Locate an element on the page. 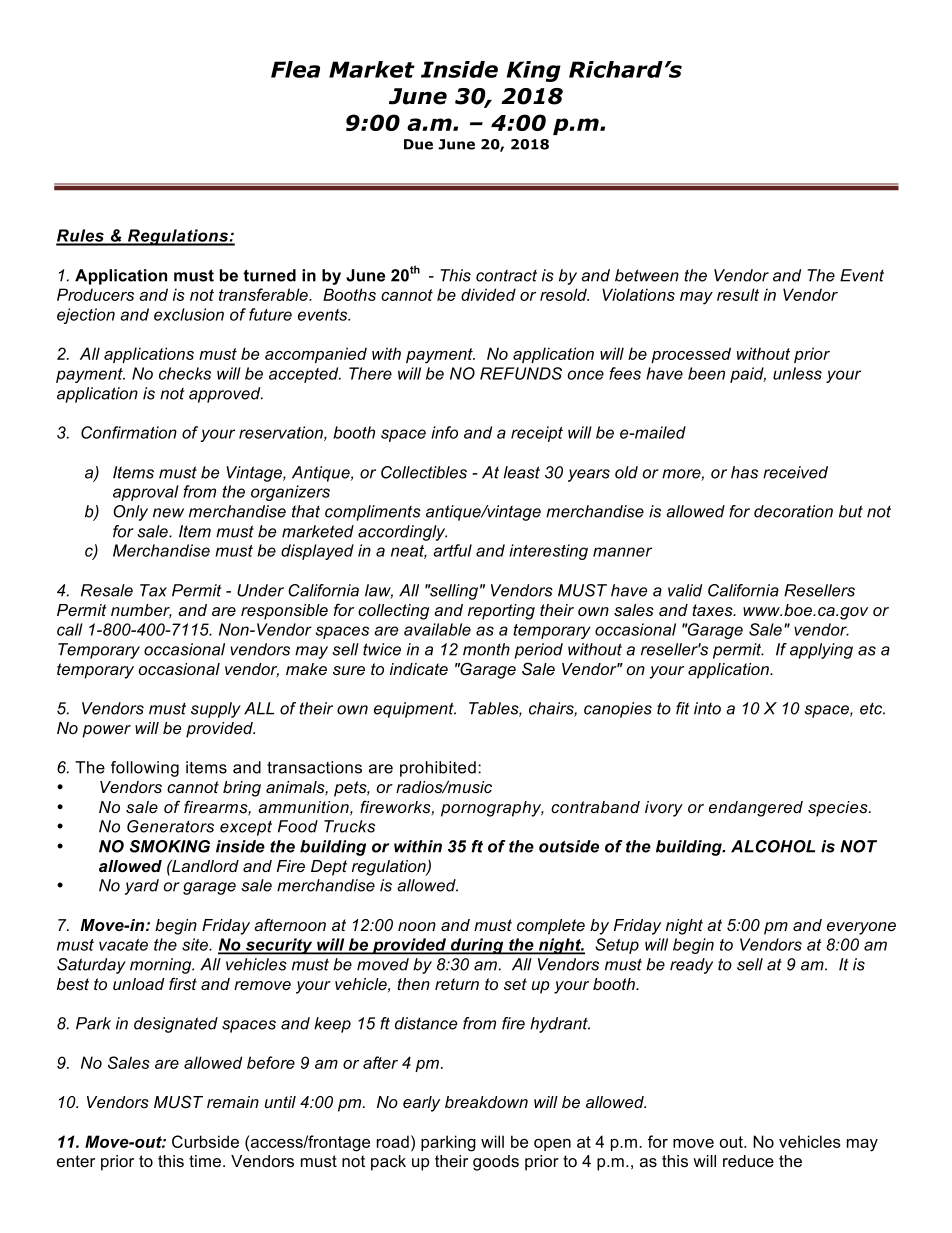 Image resolution: width=952 pixels, height=1233 pixels. Due is located at coordinates (418, 144).
